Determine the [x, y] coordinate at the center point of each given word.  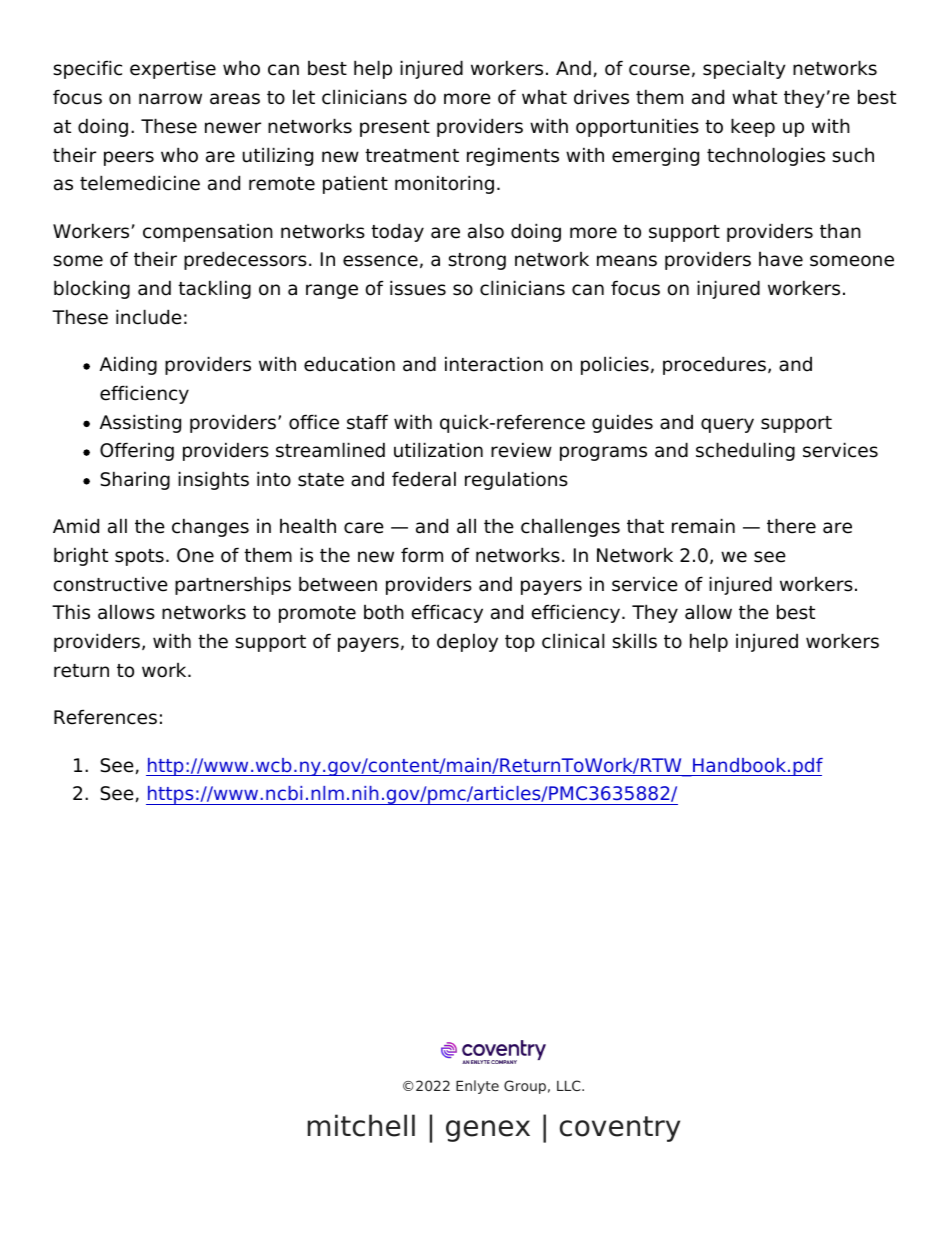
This [71, 612]
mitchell [361, 1125]
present [395, 128]
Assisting [140, 423]
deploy [467, 642]
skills [634, 641]
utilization [438, 450]
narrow [170, 99]
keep [753, 127]
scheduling [745, 451]
